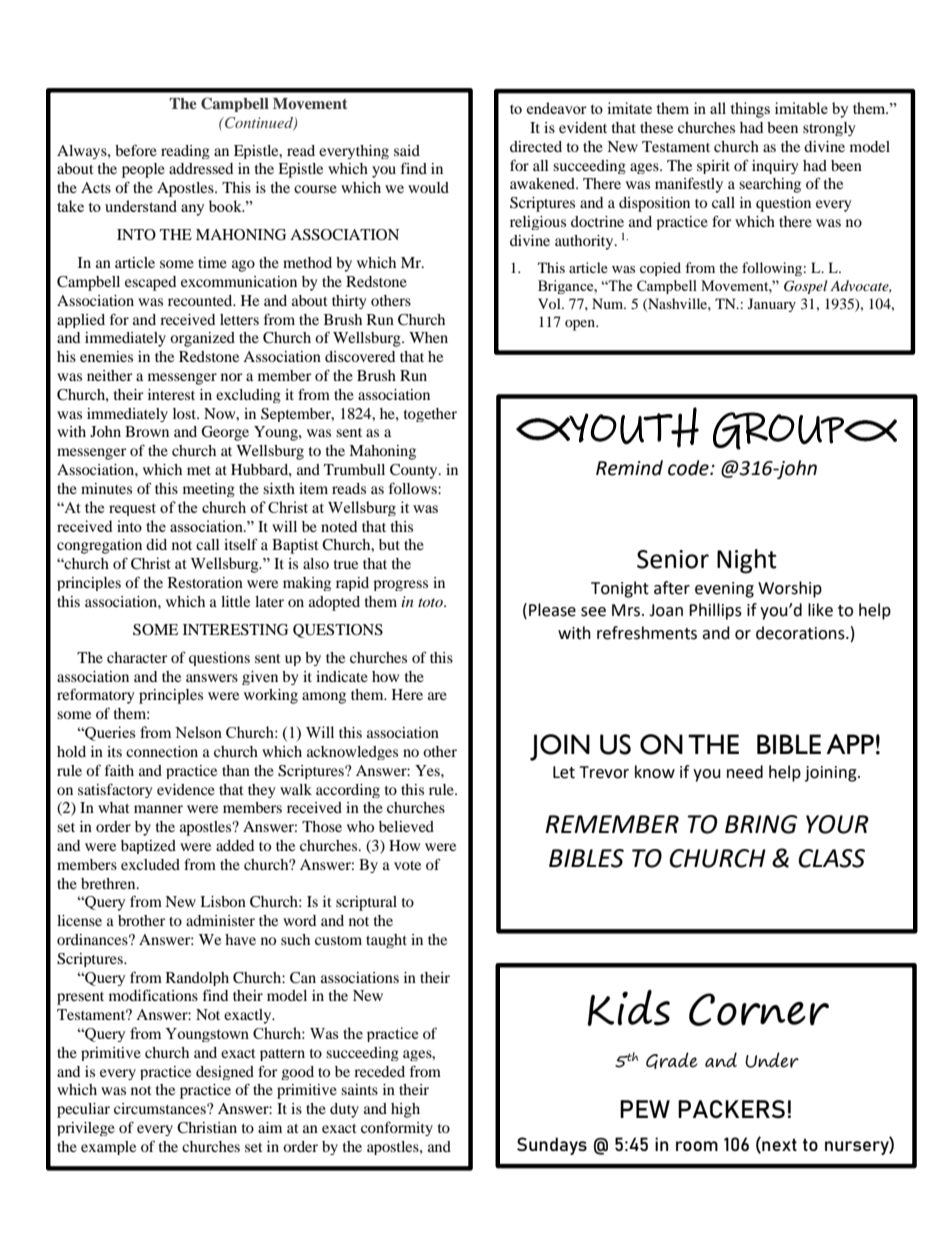 Image resolution: width=952 pixels, height=1233 pixels. Describe the element at coordinates (161, 1108) in the screenshot. I see `circumstances` at that location.
